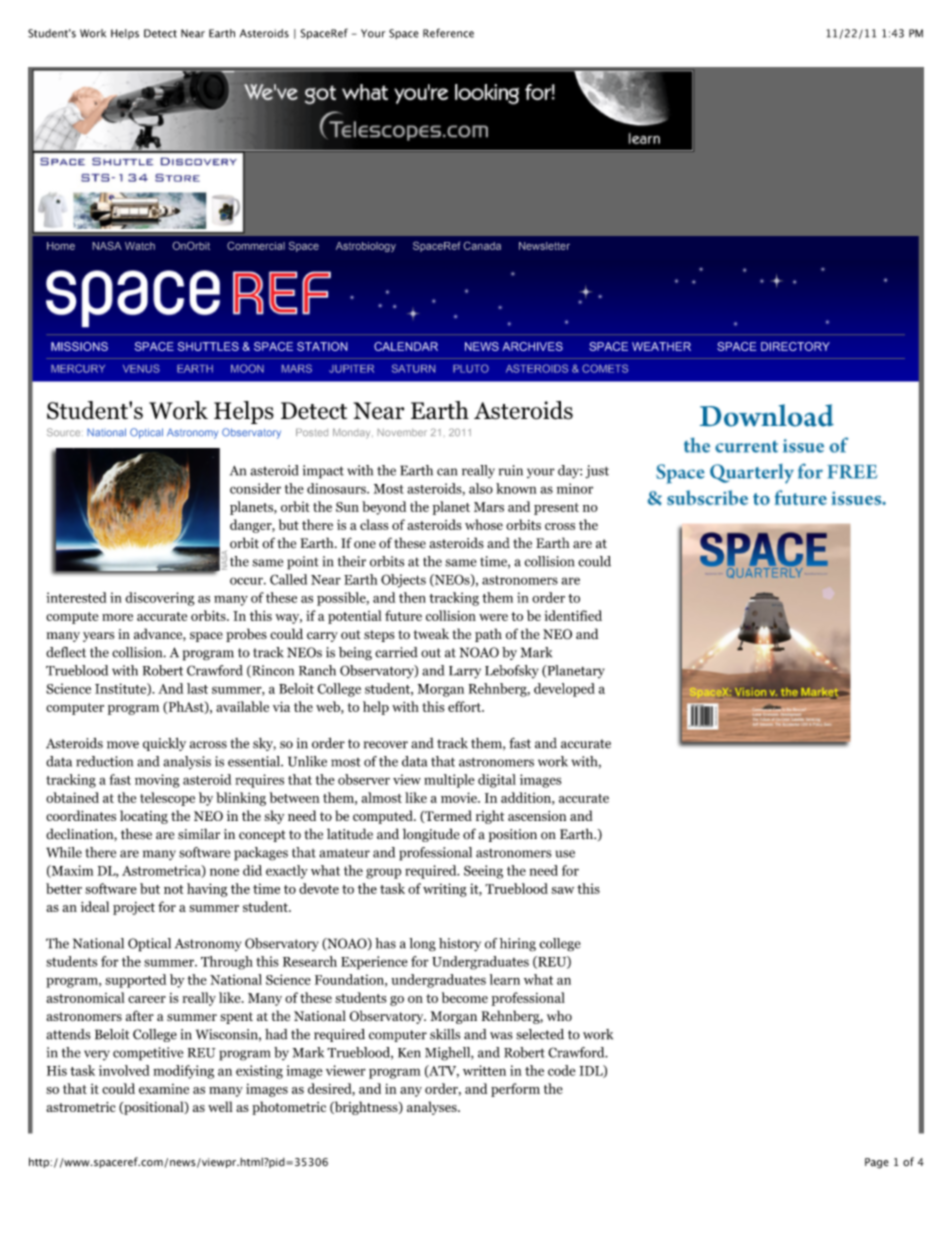 The width and height of the document is (952, 1233). I want to click on were, so click(493, 617).
